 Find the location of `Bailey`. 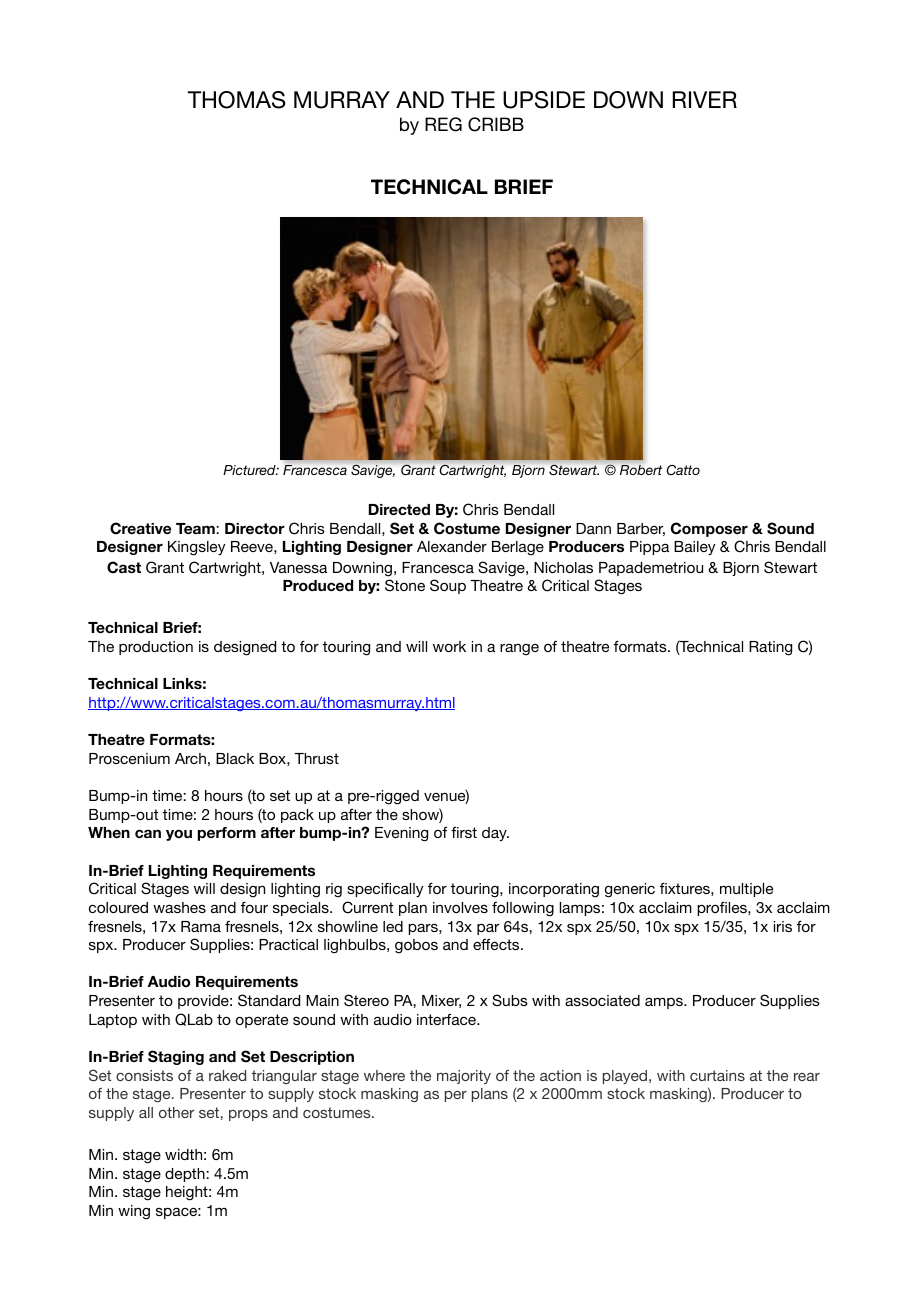

Bailey is located at coordinates (694, 548).
